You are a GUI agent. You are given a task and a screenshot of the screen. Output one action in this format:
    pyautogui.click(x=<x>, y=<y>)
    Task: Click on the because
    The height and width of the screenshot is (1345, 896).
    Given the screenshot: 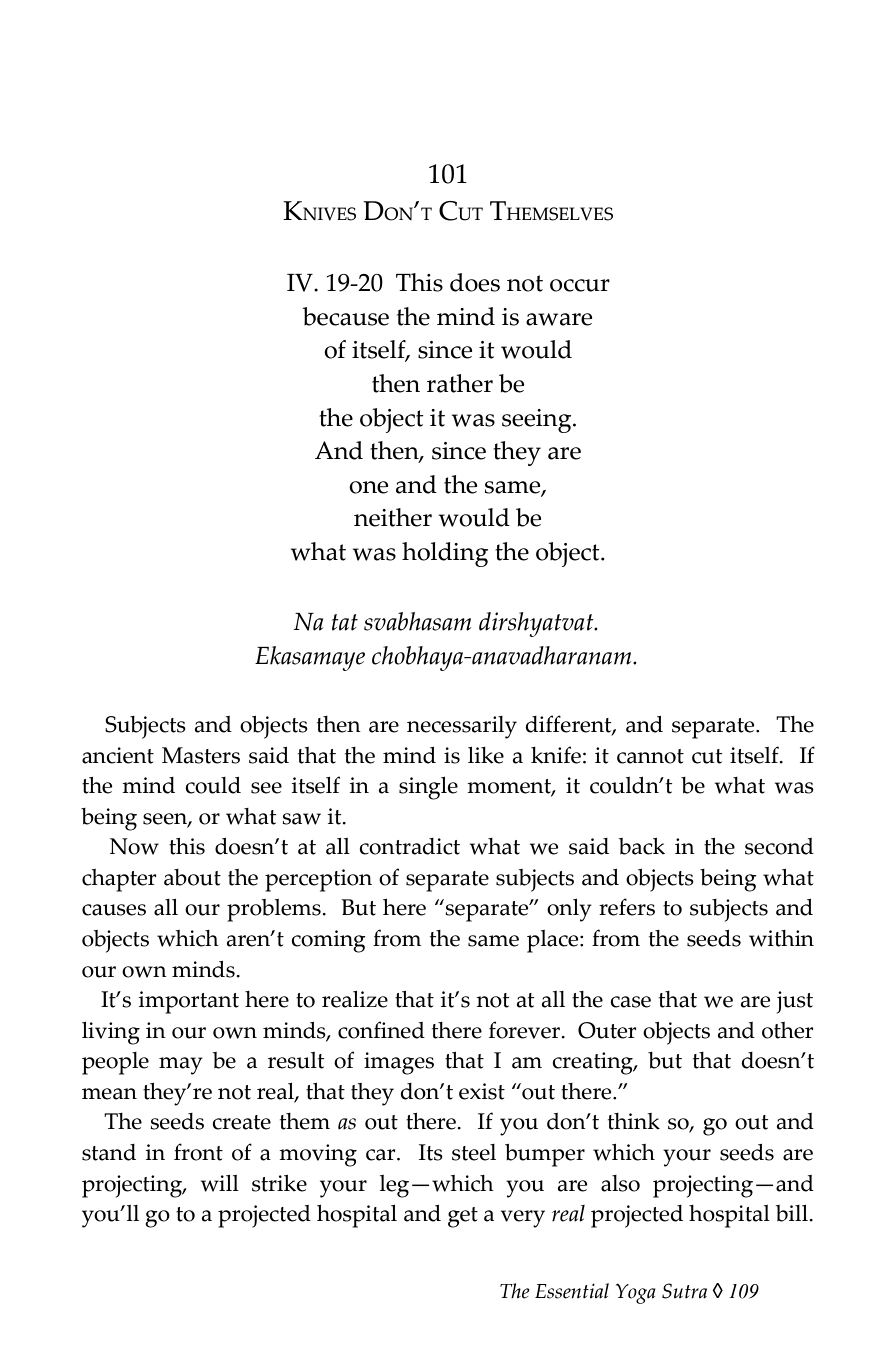 What is the action you would take?
    pyautogui.click(x=345, y=316)
